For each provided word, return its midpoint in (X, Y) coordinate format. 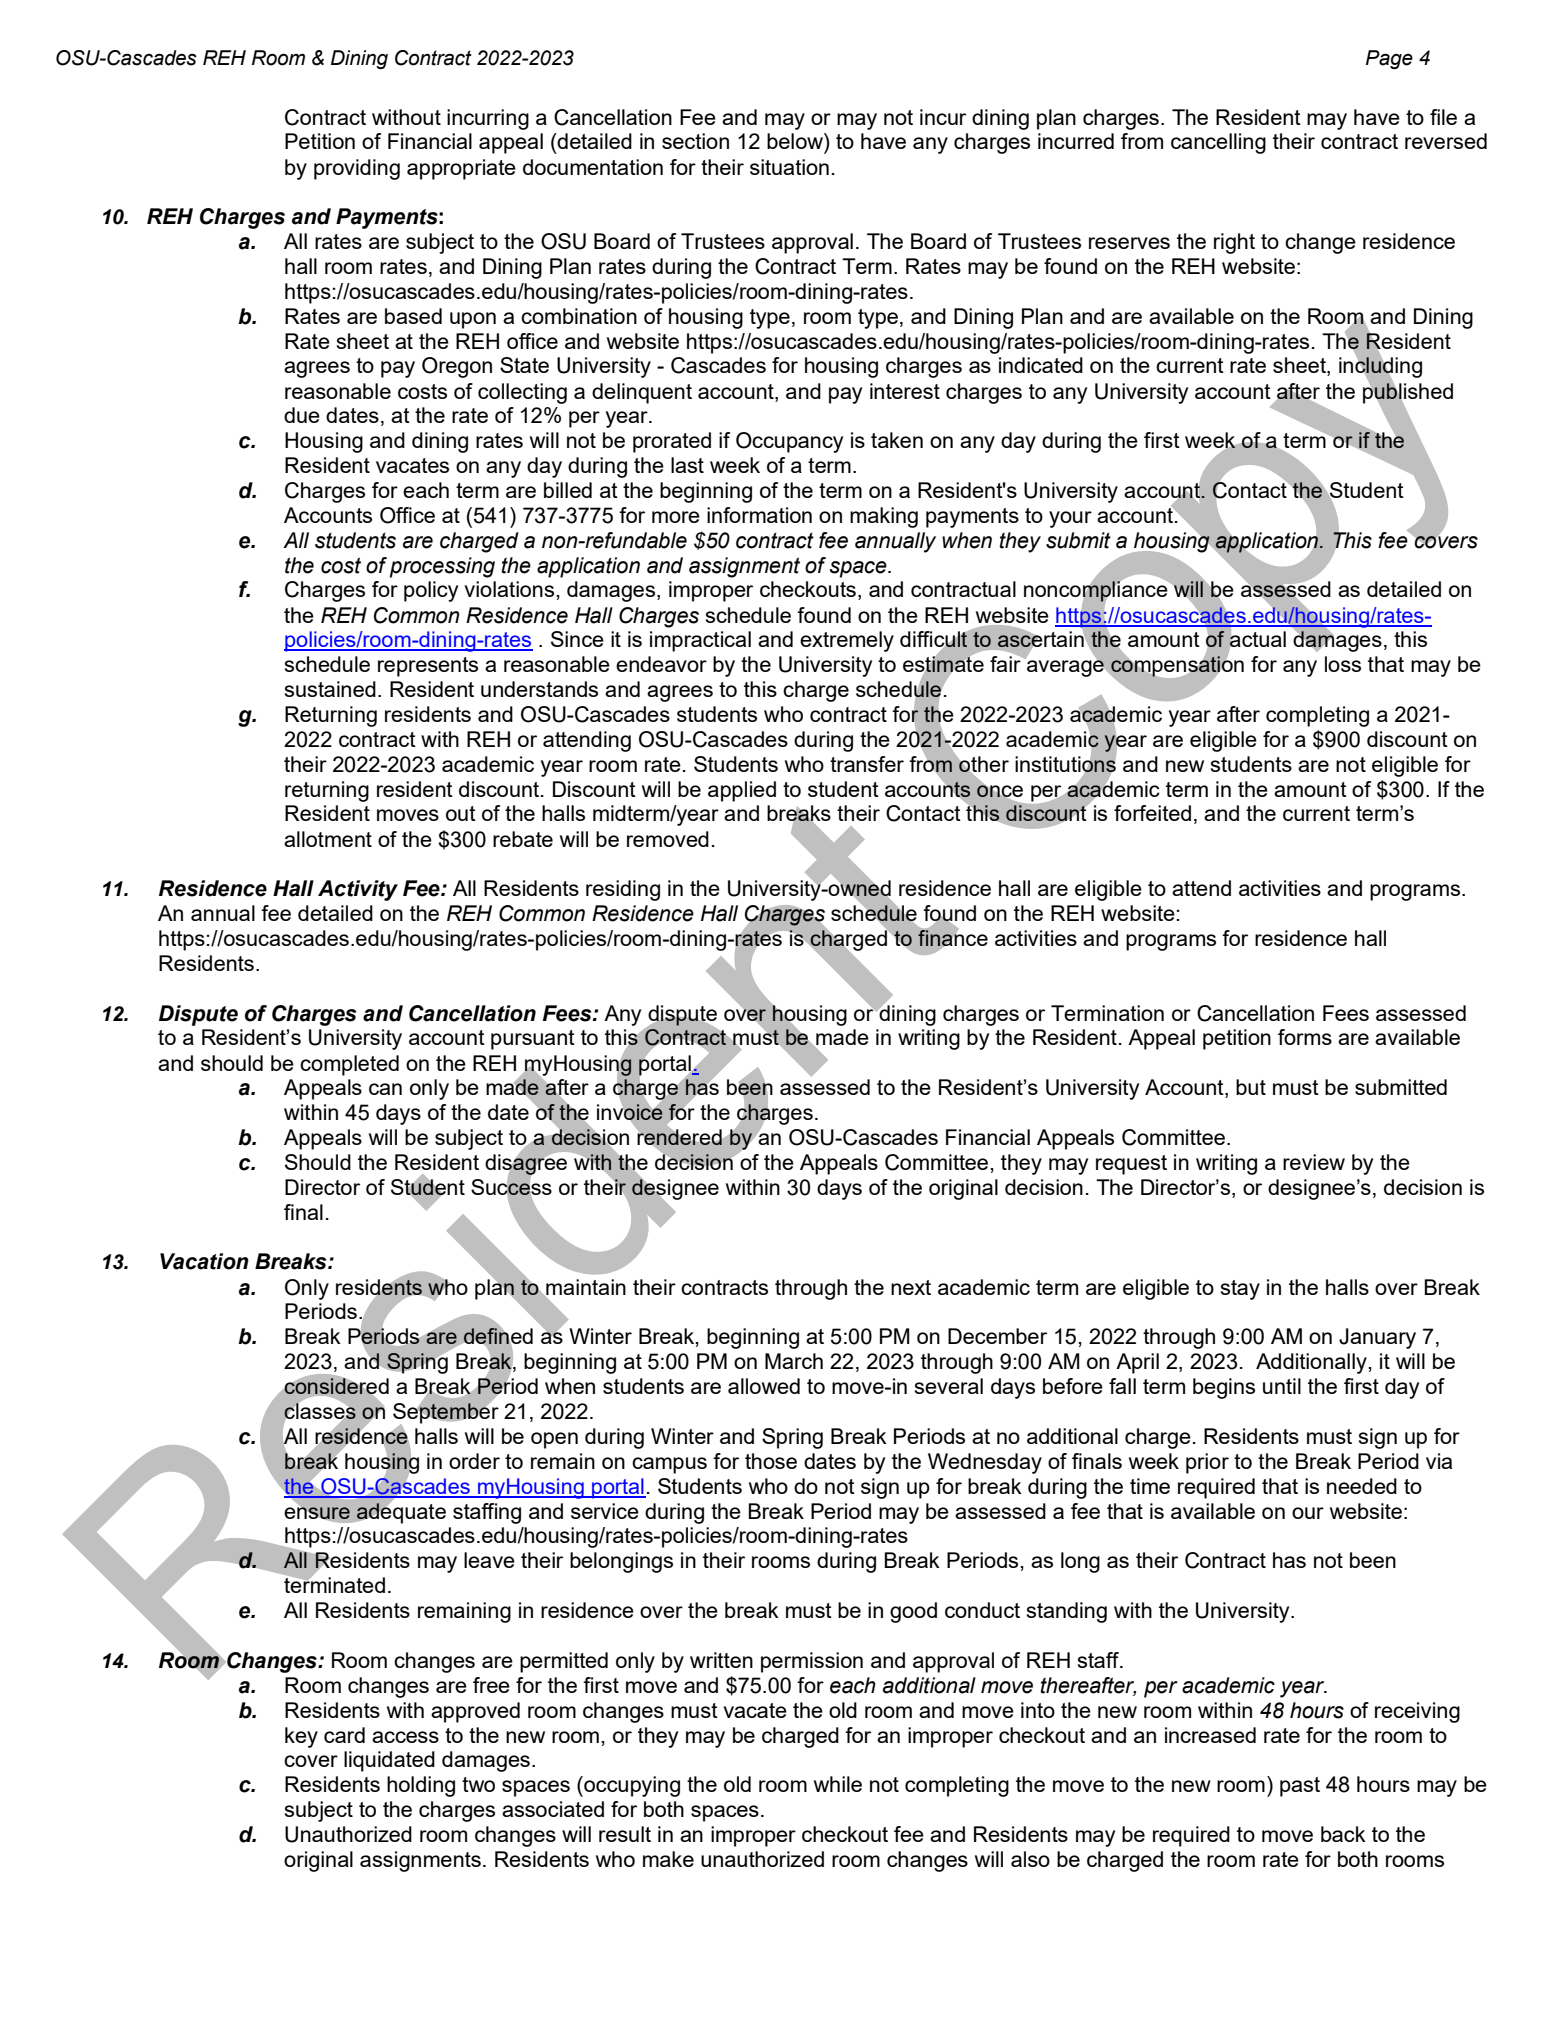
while (838, 1784)
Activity (358, 890)
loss (1343, 664)
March (794, 1361)
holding (421, 1786)
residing (623, 890)
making (884, 517)
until (1282, 1386)
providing (357, 169)
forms (1305, 1037)
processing (442, 567)
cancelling (1218, 143)
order (474, 1461)
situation (789, 167)
